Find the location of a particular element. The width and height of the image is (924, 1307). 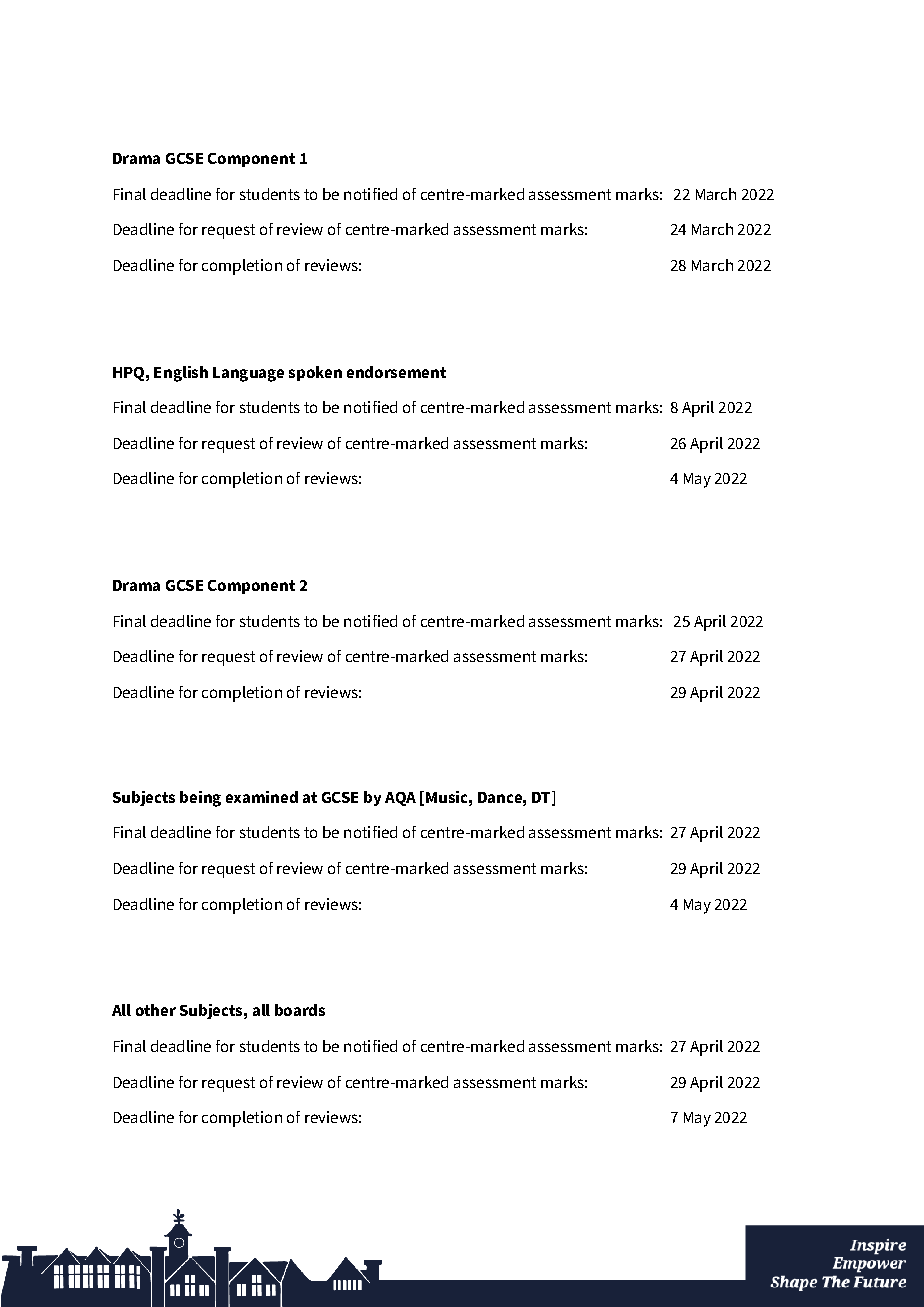

other is located at coordinates (156, 1010).
